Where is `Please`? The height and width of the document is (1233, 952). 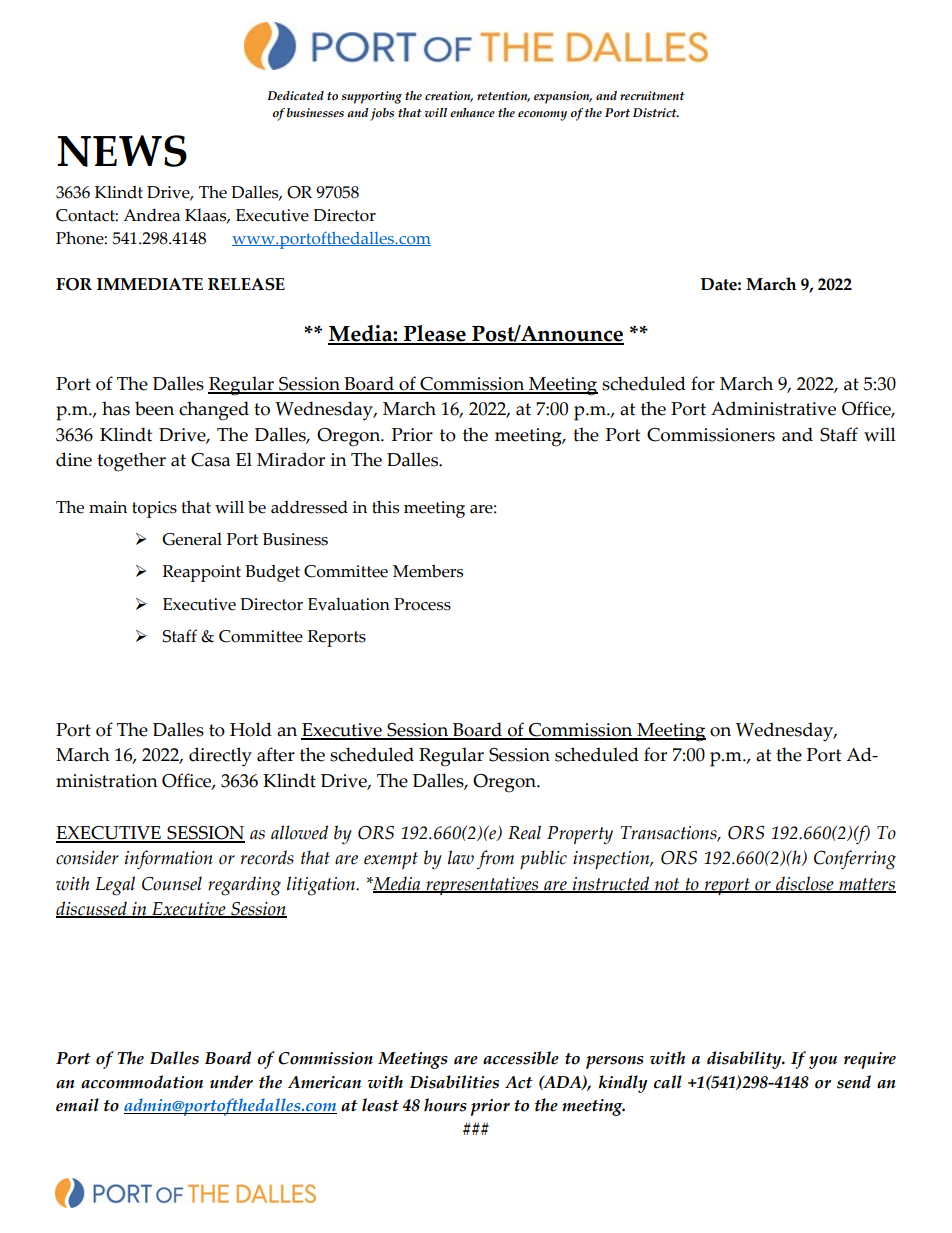
Please is located at coordinates (435, 334).
